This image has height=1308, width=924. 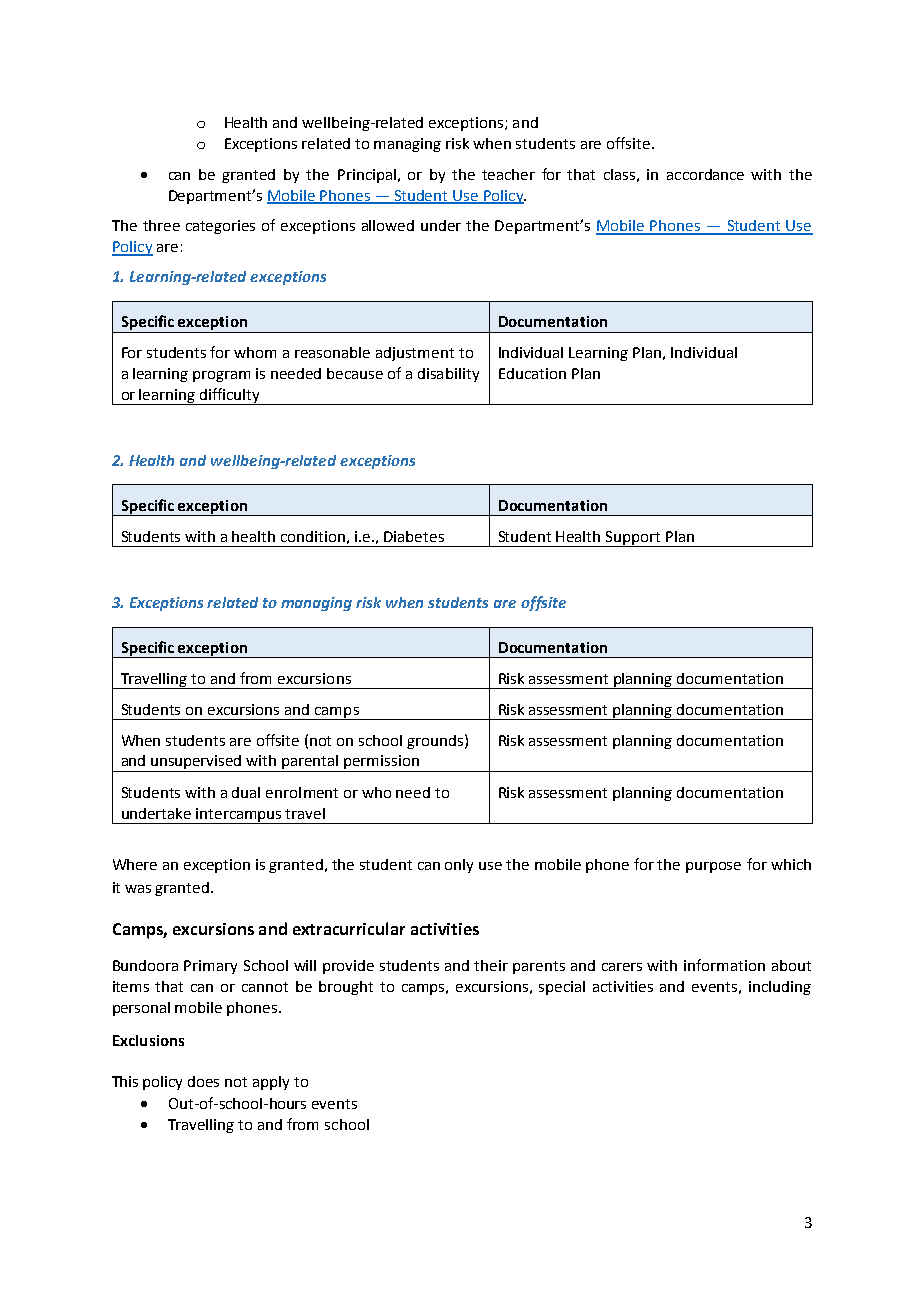 What do you see at coordinates (491, 965) in the image?
I see `their` at bounding box center [491, 965].
